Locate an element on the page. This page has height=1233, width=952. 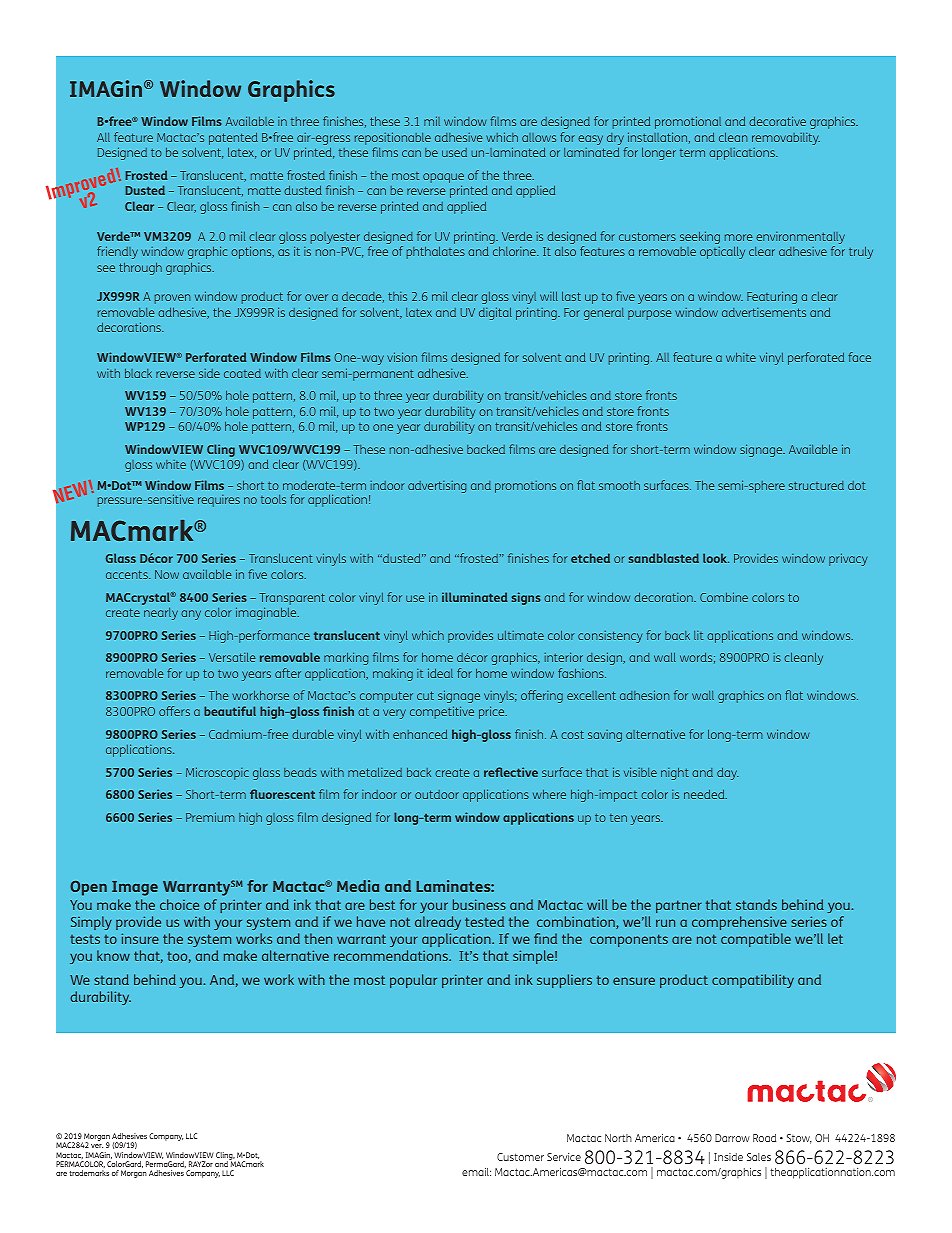
Service is located at coordinates (564, 1157).
